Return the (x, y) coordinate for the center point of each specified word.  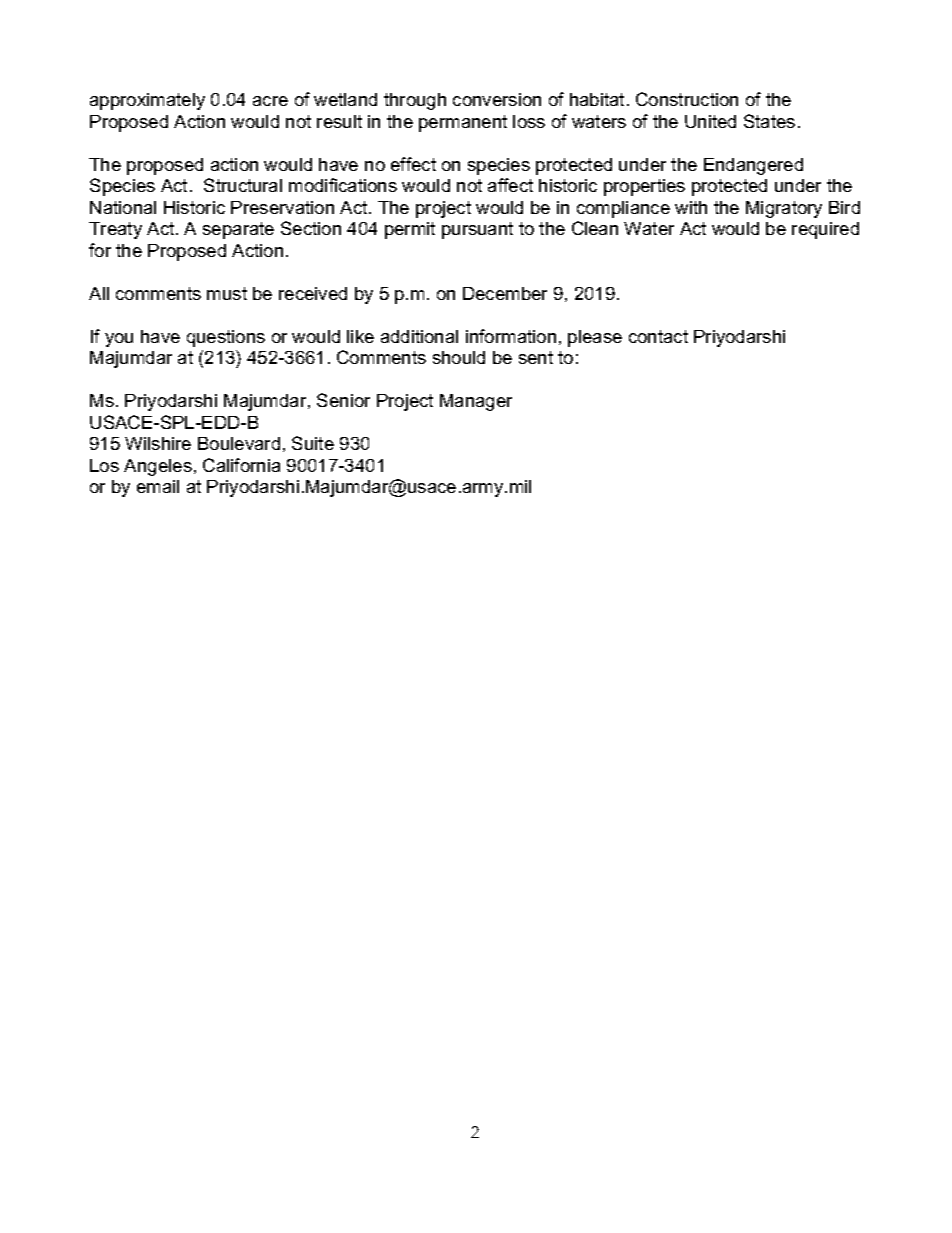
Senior (343, 400)
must (227, 293)
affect (510, 185)
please (595, 338)
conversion (497, 99)
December (505, 293)
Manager (476, 402)
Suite (313, 443)
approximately (147, 101)
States (769, 121)
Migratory (784, 209)
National (123, 207)
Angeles (158, 467)
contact (658, 336)
